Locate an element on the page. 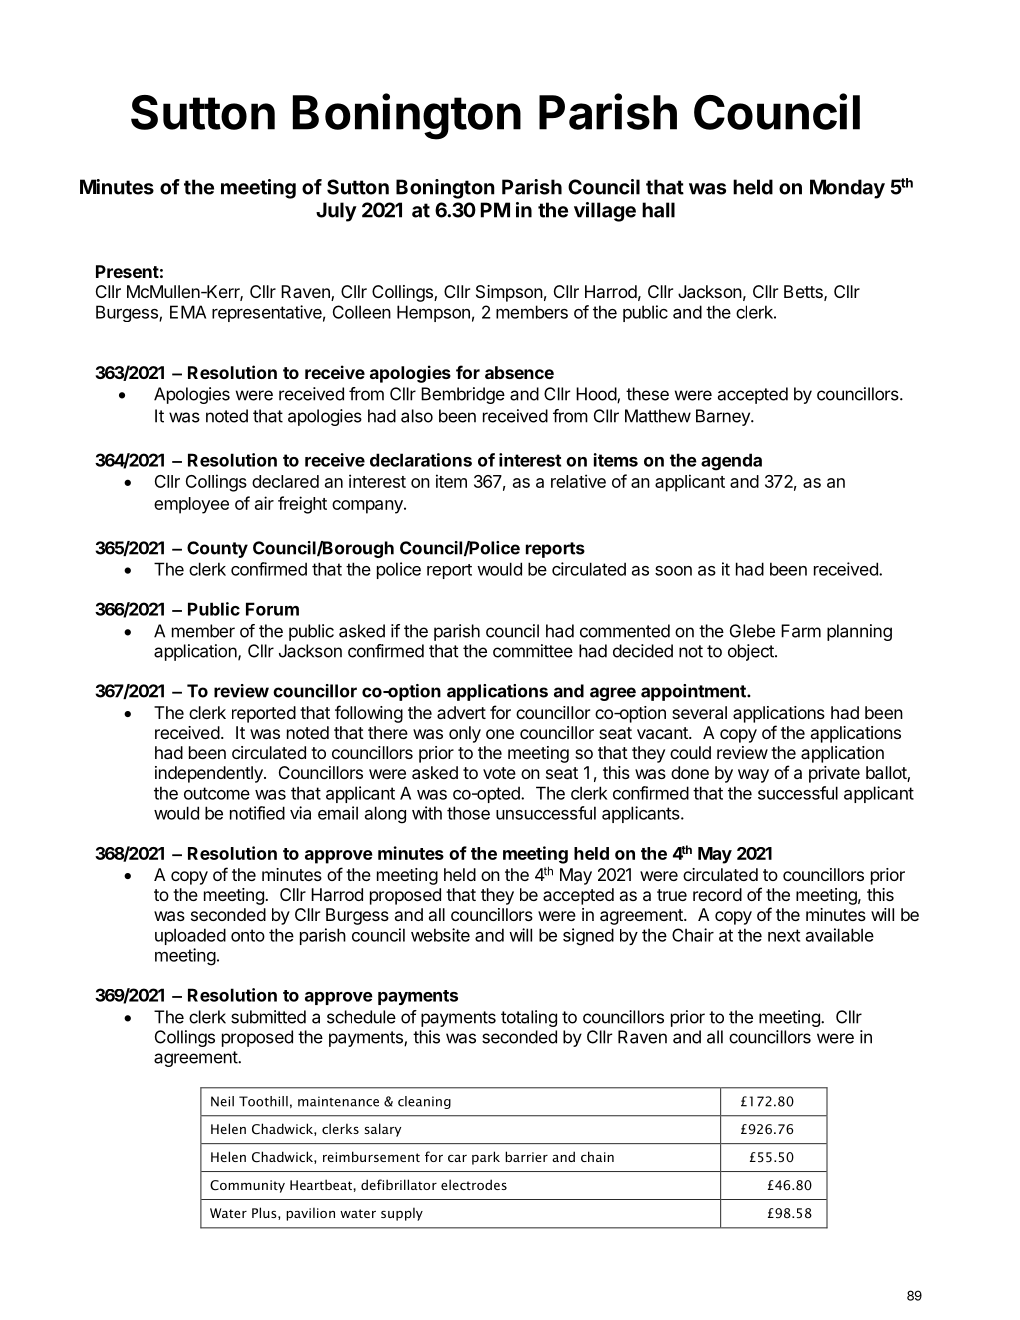  Community is located at coordinates (247, 1186).
